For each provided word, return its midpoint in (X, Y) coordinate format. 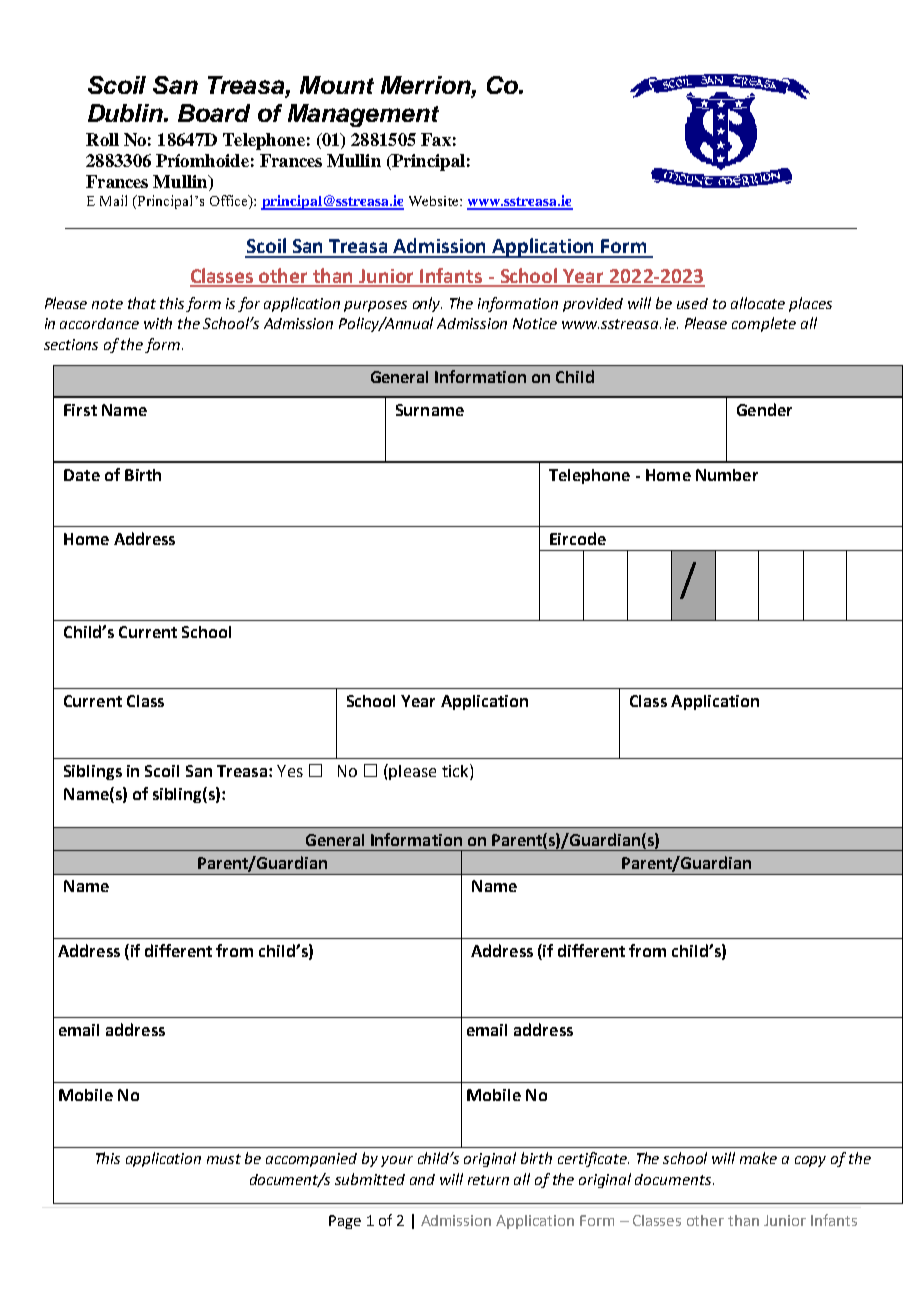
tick (456, 772)
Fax (436, 139)
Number (727, 475)
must (224, 1159)
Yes (290, 771)
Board (214, 113)
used (692, 303)
